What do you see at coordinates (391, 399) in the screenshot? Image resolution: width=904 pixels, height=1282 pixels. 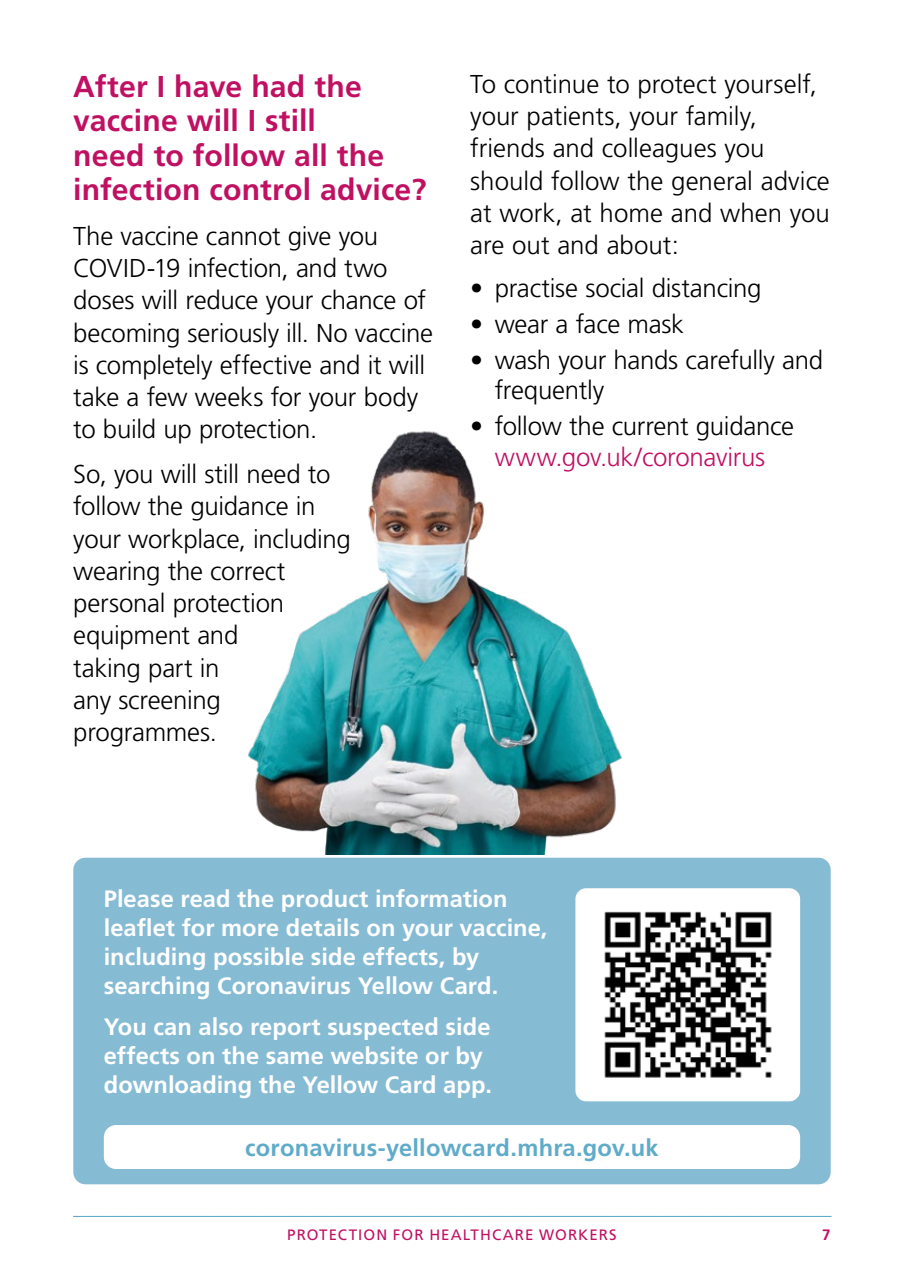 I see `body` at bounding box center [391, 399].
